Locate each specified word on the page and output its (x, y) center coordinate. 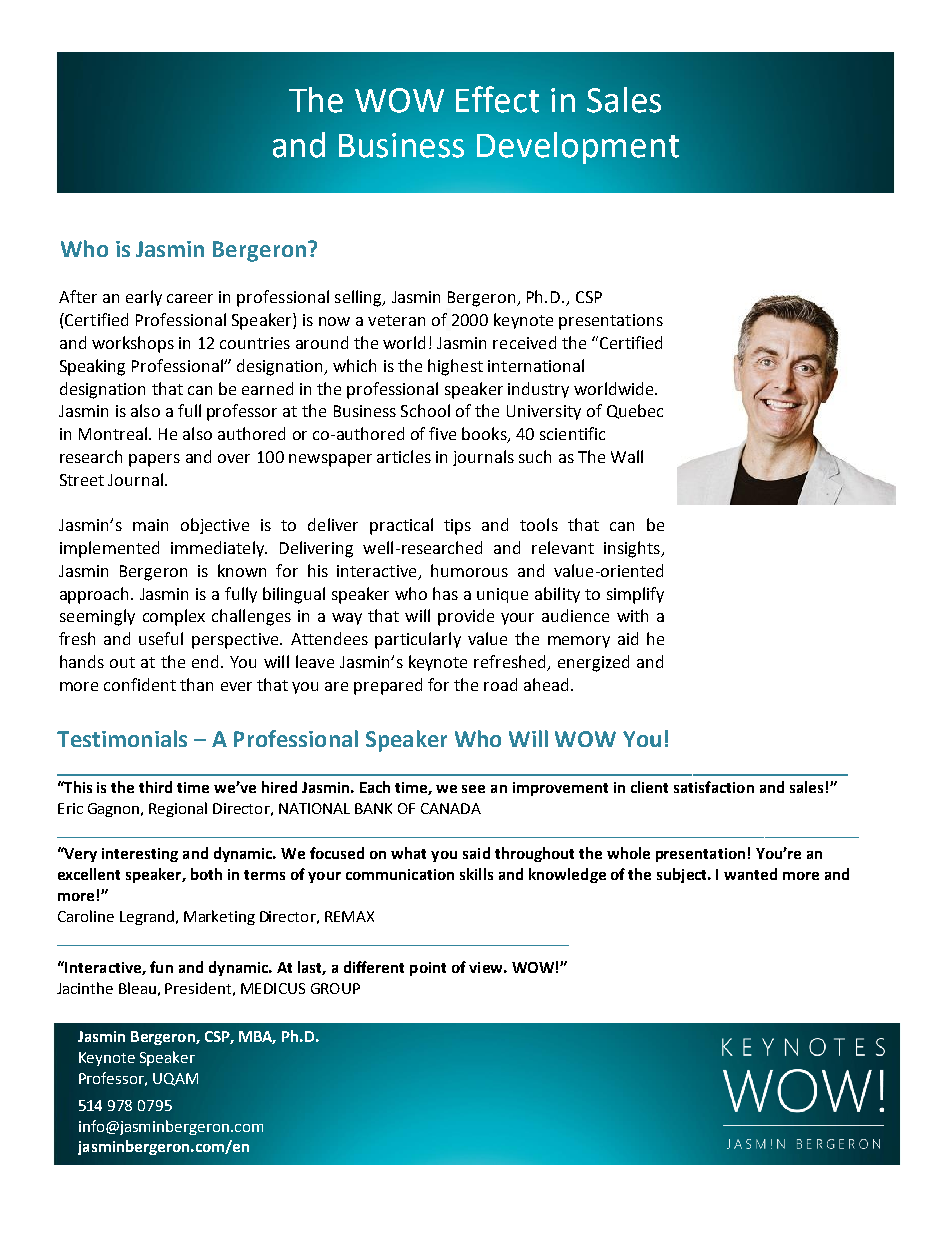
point (428, 969)
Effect (497, 99)
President (198, 988)
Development (578, 148)
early (144, 298)
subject (683, 875)
